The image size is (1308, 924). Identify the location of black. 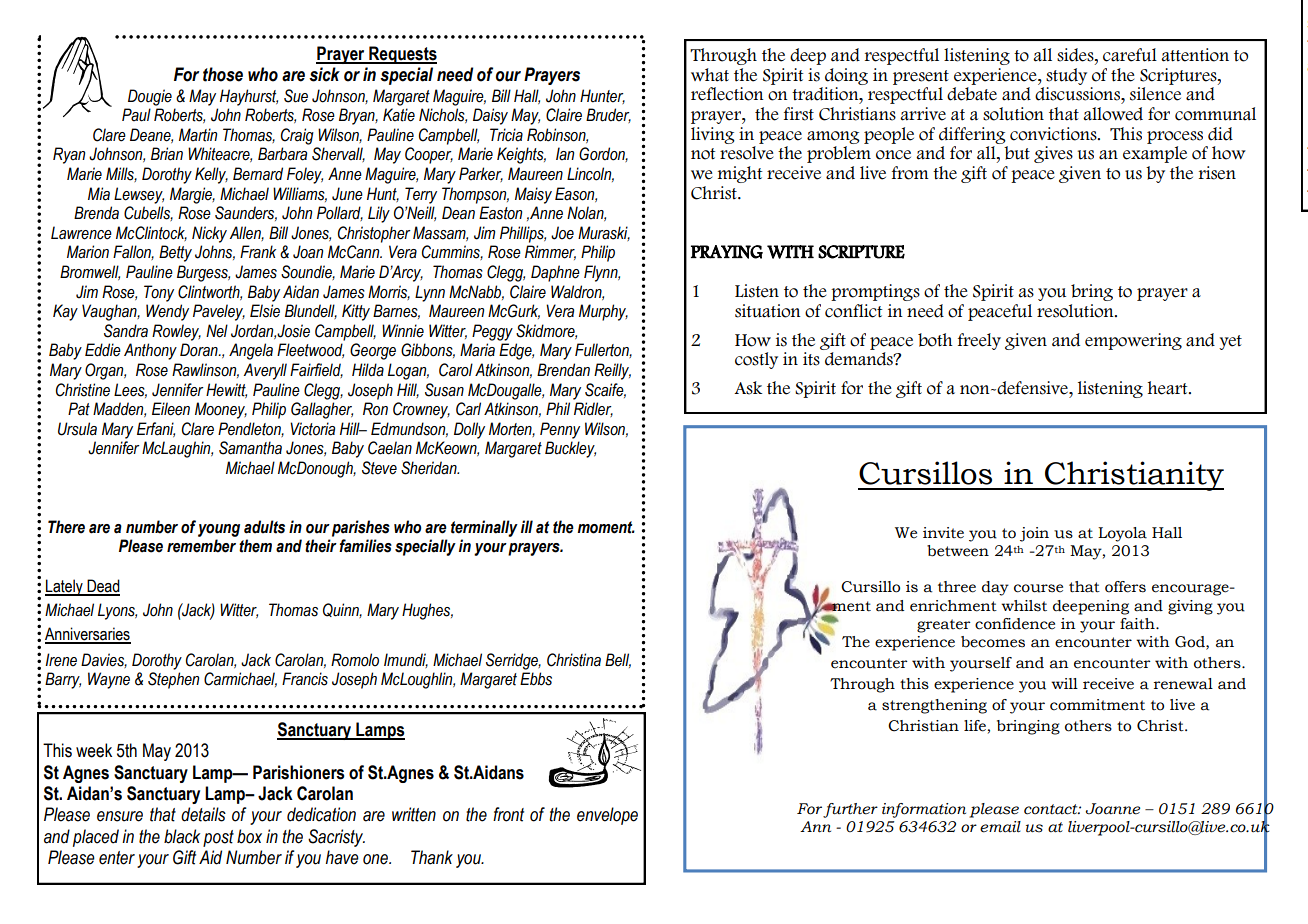
(182, 836).
